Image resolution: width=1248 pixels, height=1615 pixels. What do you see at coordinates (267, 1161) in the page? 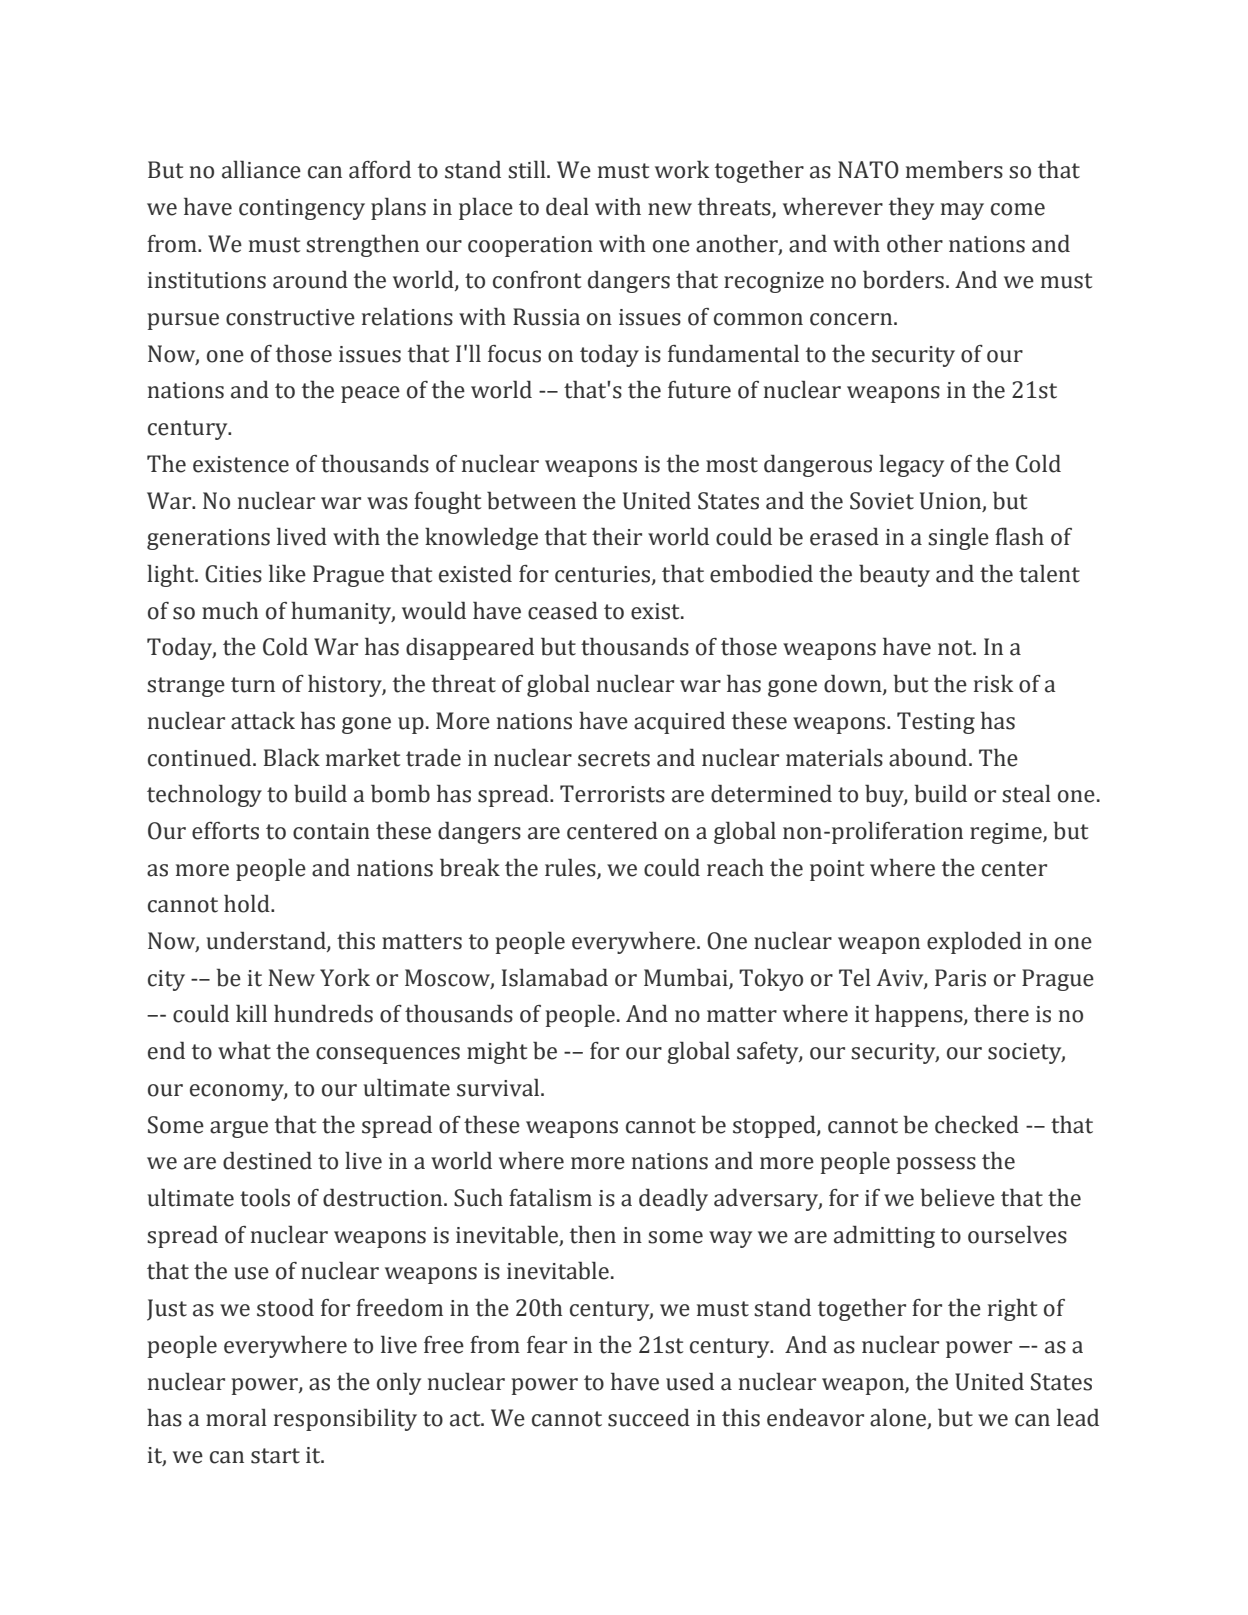
I see `destined` at bounding box center [267, 1161].
